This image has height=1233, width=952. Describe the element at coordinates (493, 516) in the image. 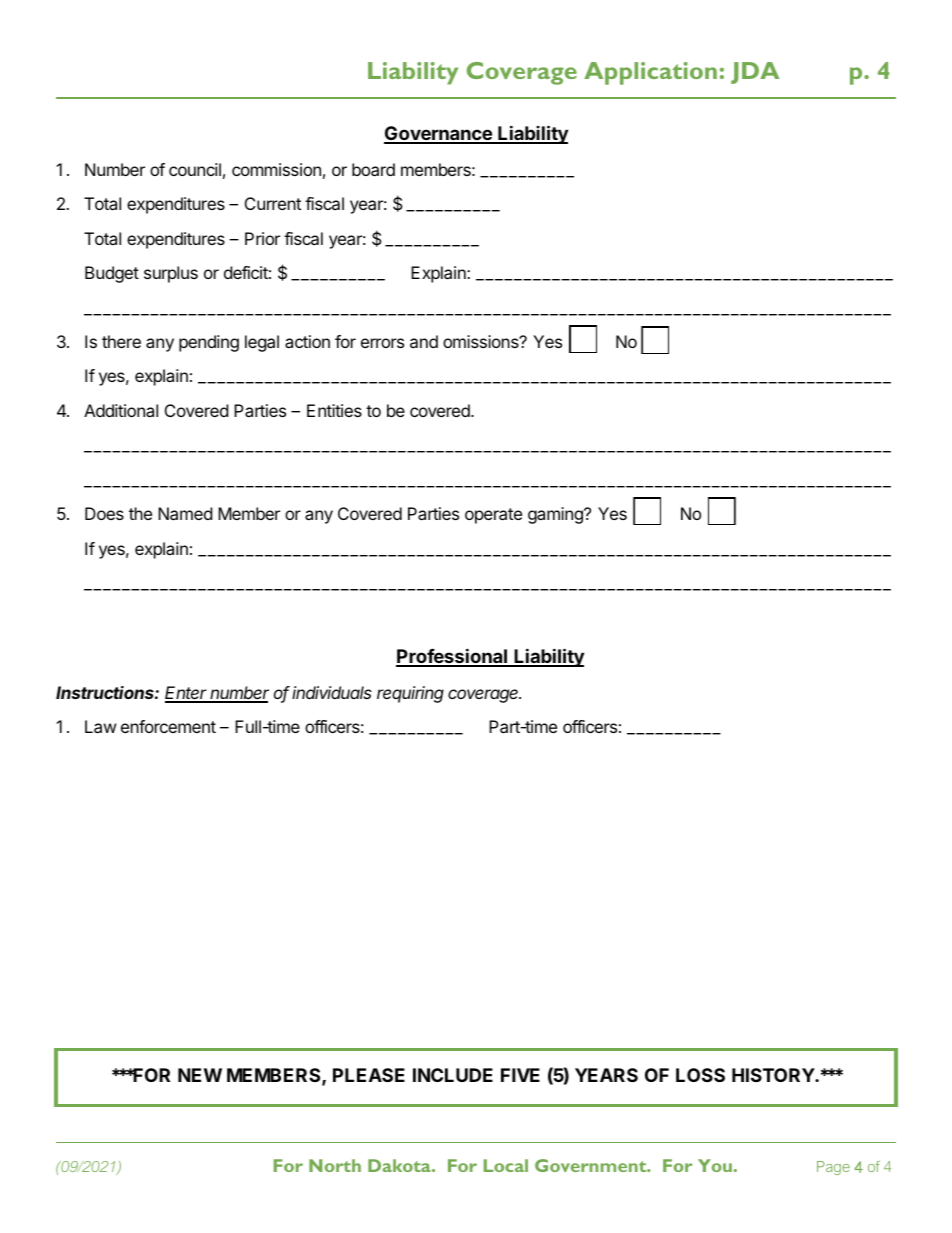

I see `operate` at that location.
